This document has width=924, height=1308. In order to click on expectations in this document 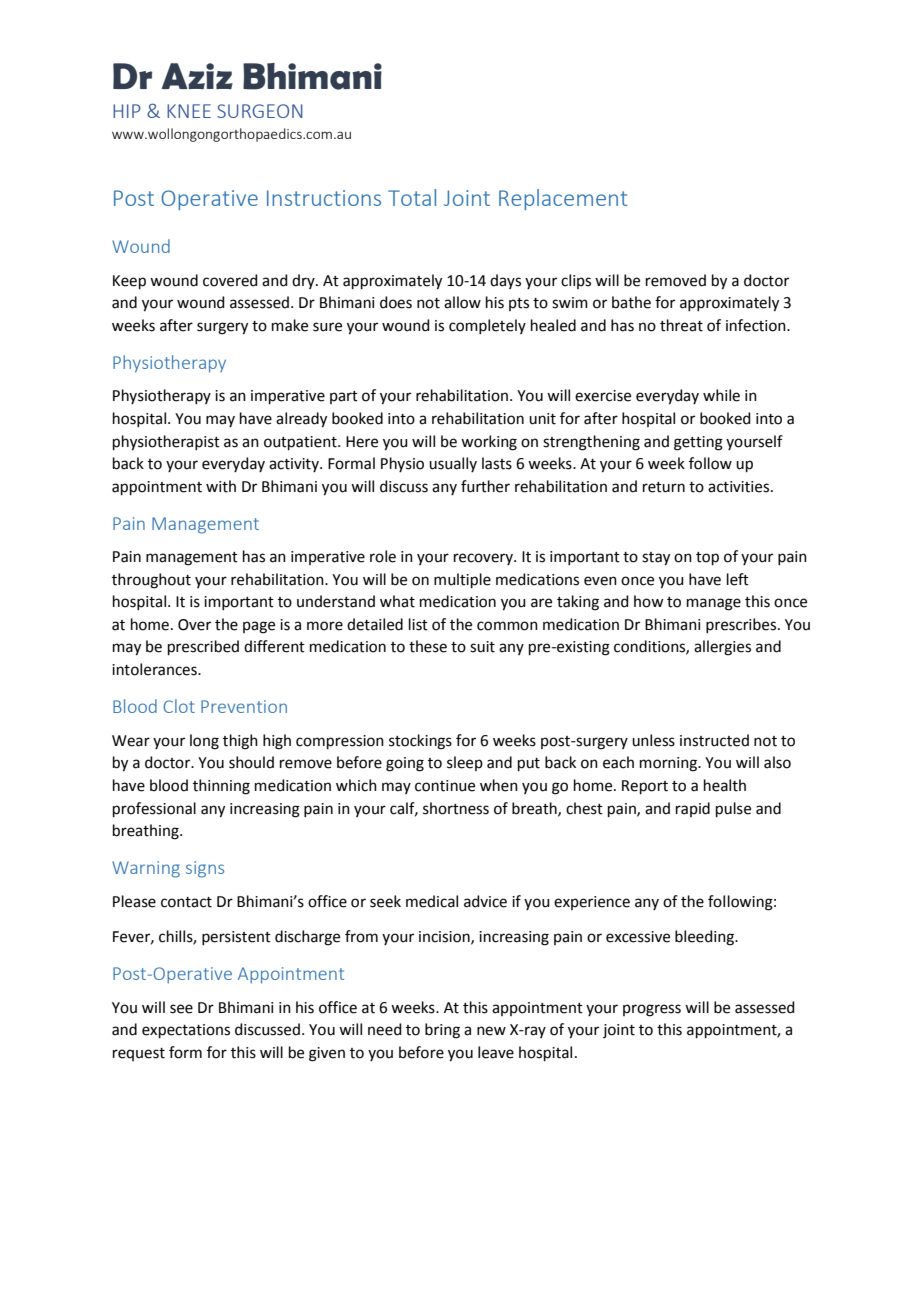, I will do `click(186, 1031)`.
